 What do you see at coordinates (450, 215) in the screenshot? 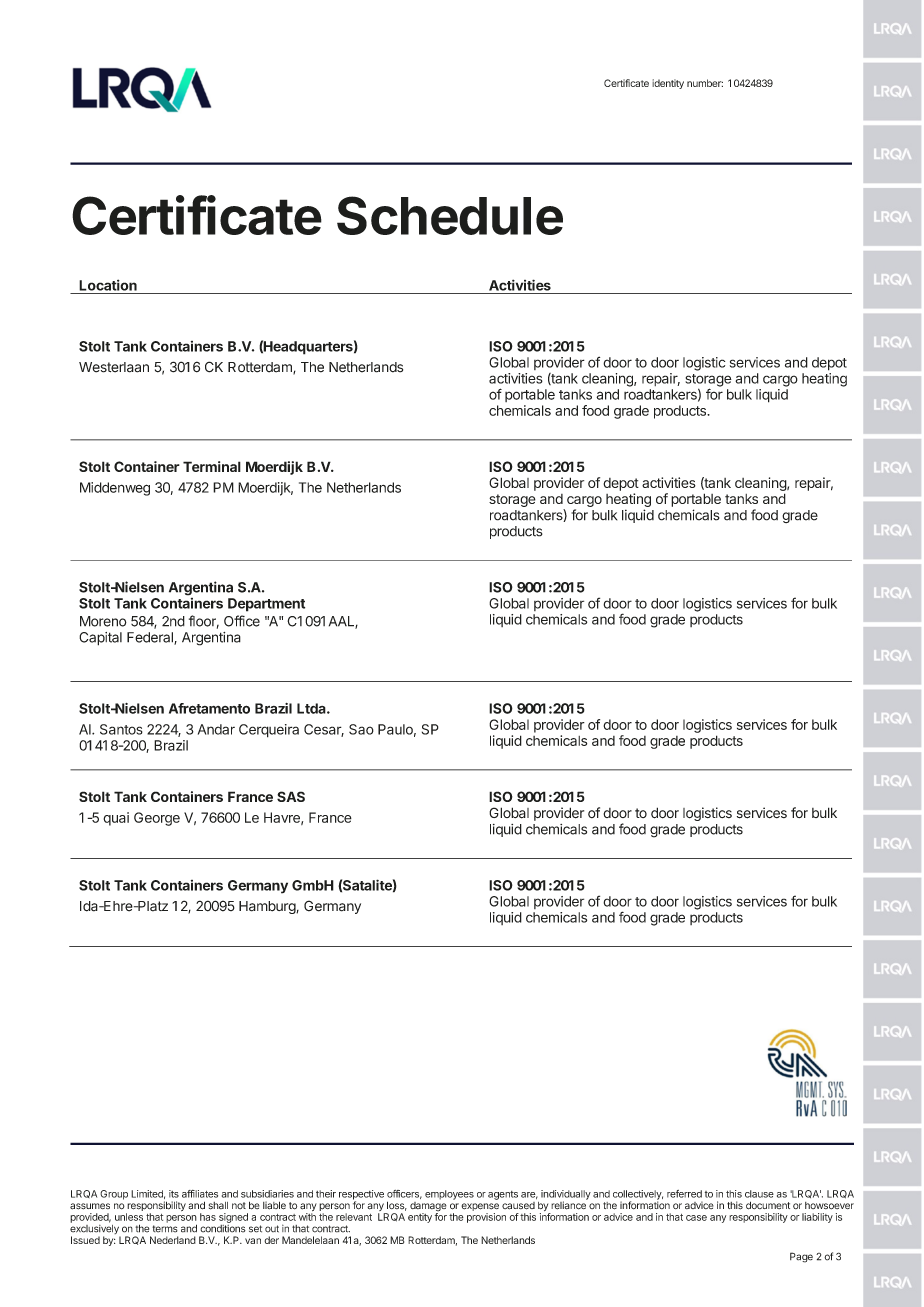
I see `Schedule` at bounding box center [450, 215].
